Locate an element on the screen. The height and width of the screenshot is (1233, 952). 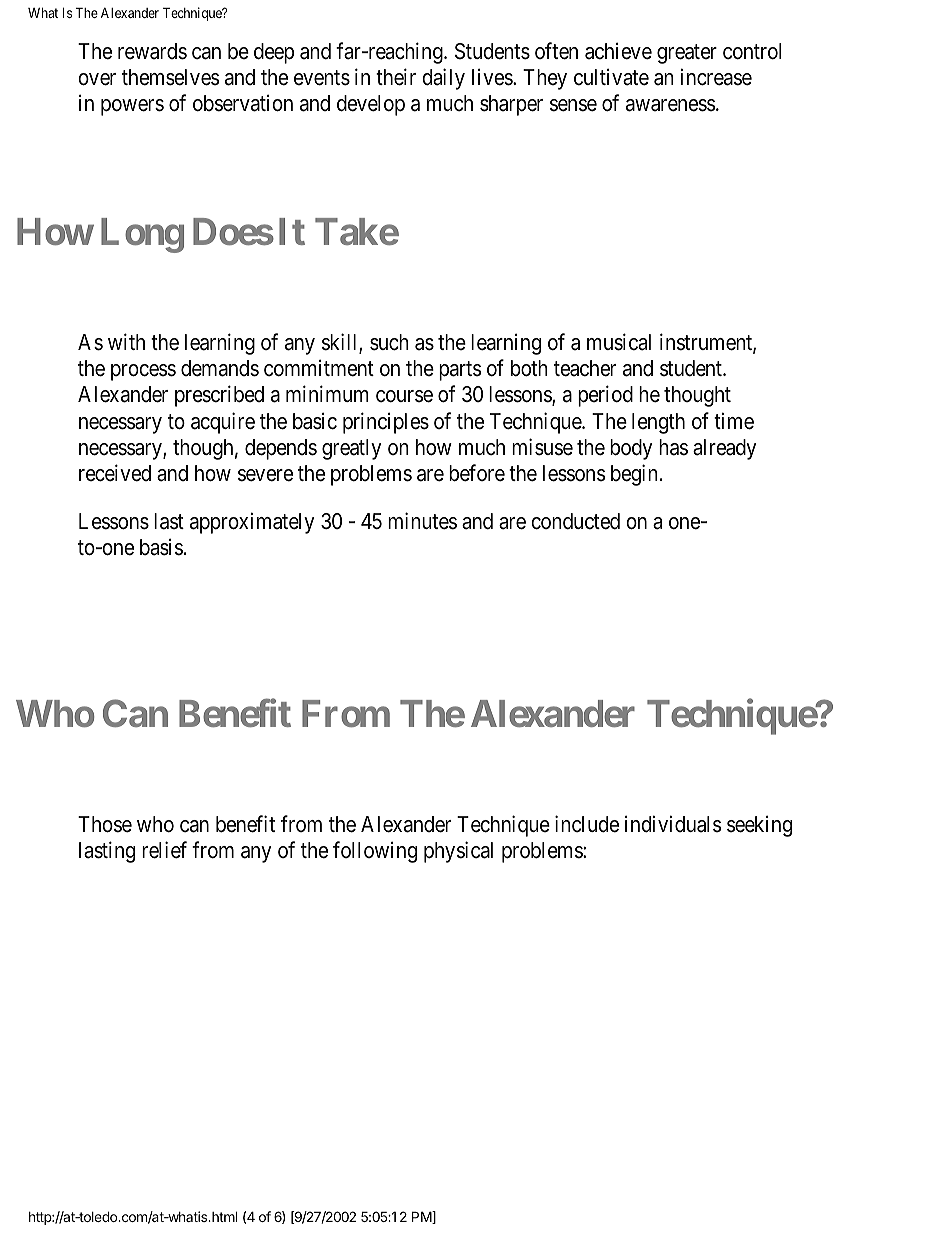
relief is located at coordinates (164, 850).
